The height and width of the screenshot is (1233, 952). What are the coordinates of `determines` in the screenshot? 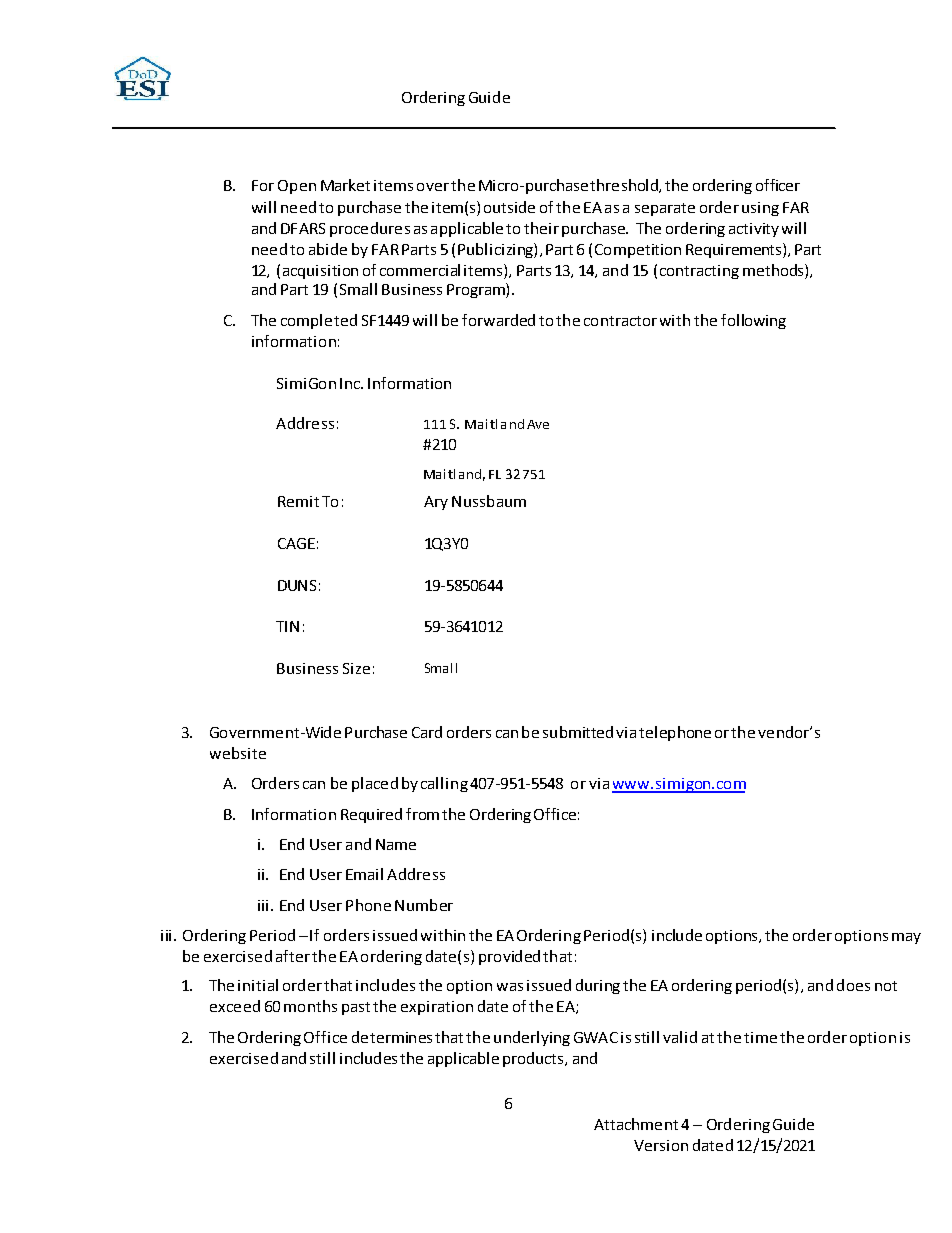 It's located at (392, 1037).
